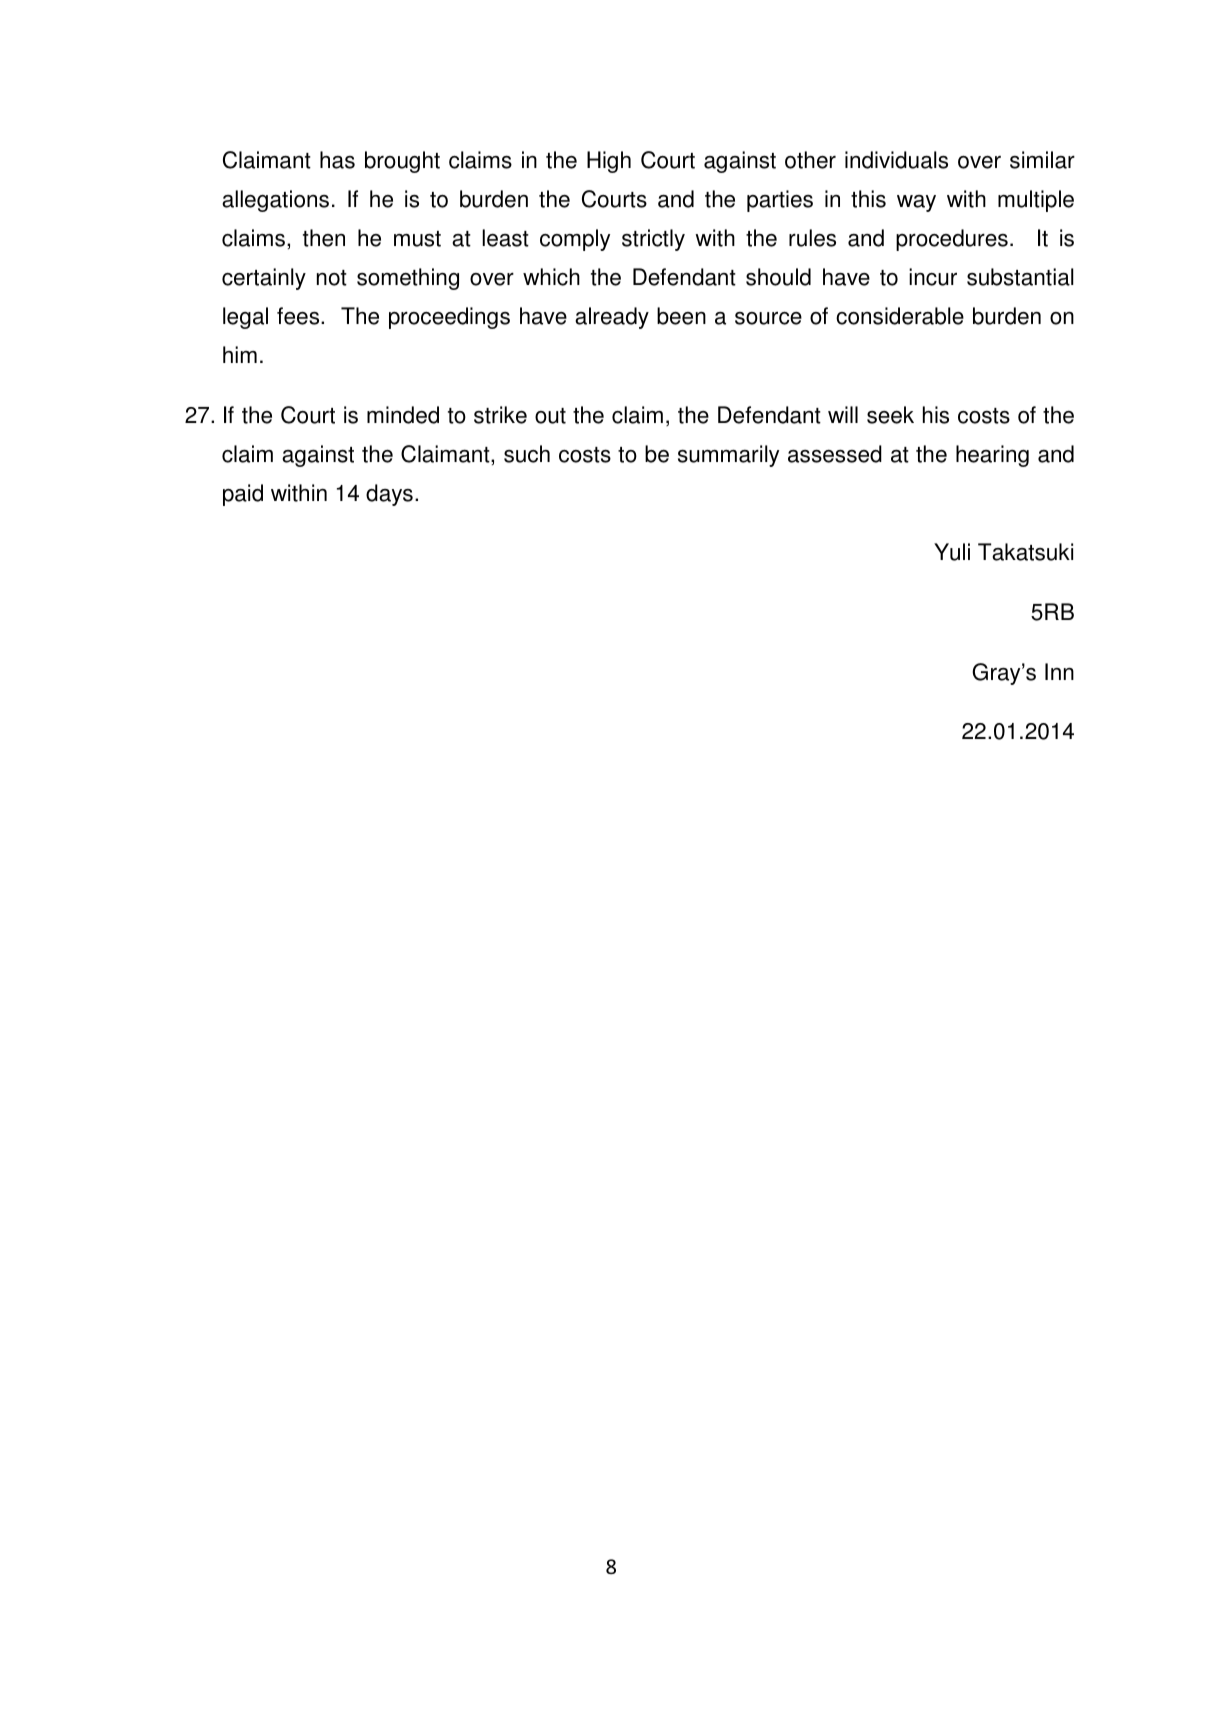  Describe the element at coordinates (992, 456) in the image. I see `hearing` at that location.
